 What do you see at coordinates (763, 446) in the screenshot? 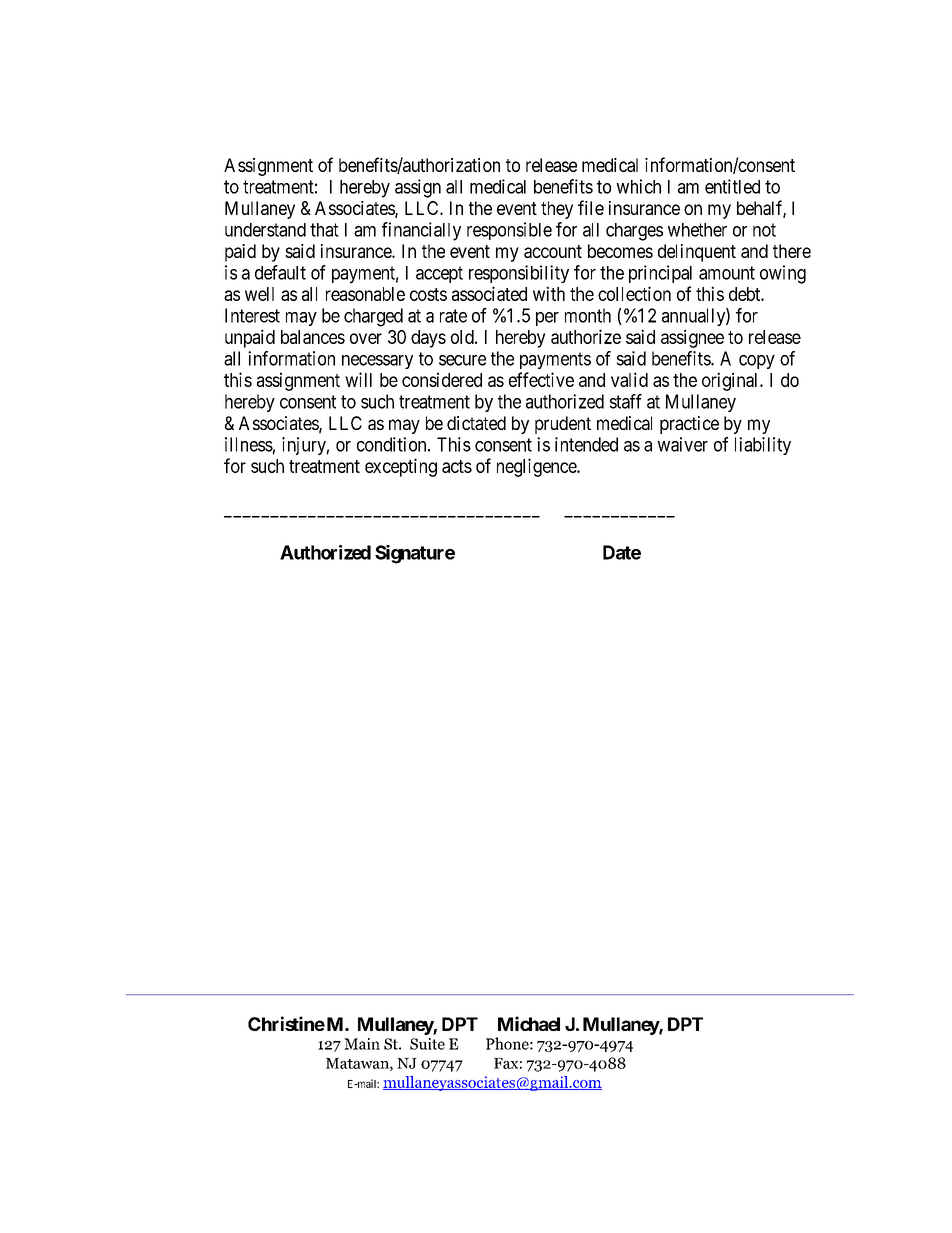
I see `liability` at bounding box center [763, 446].
